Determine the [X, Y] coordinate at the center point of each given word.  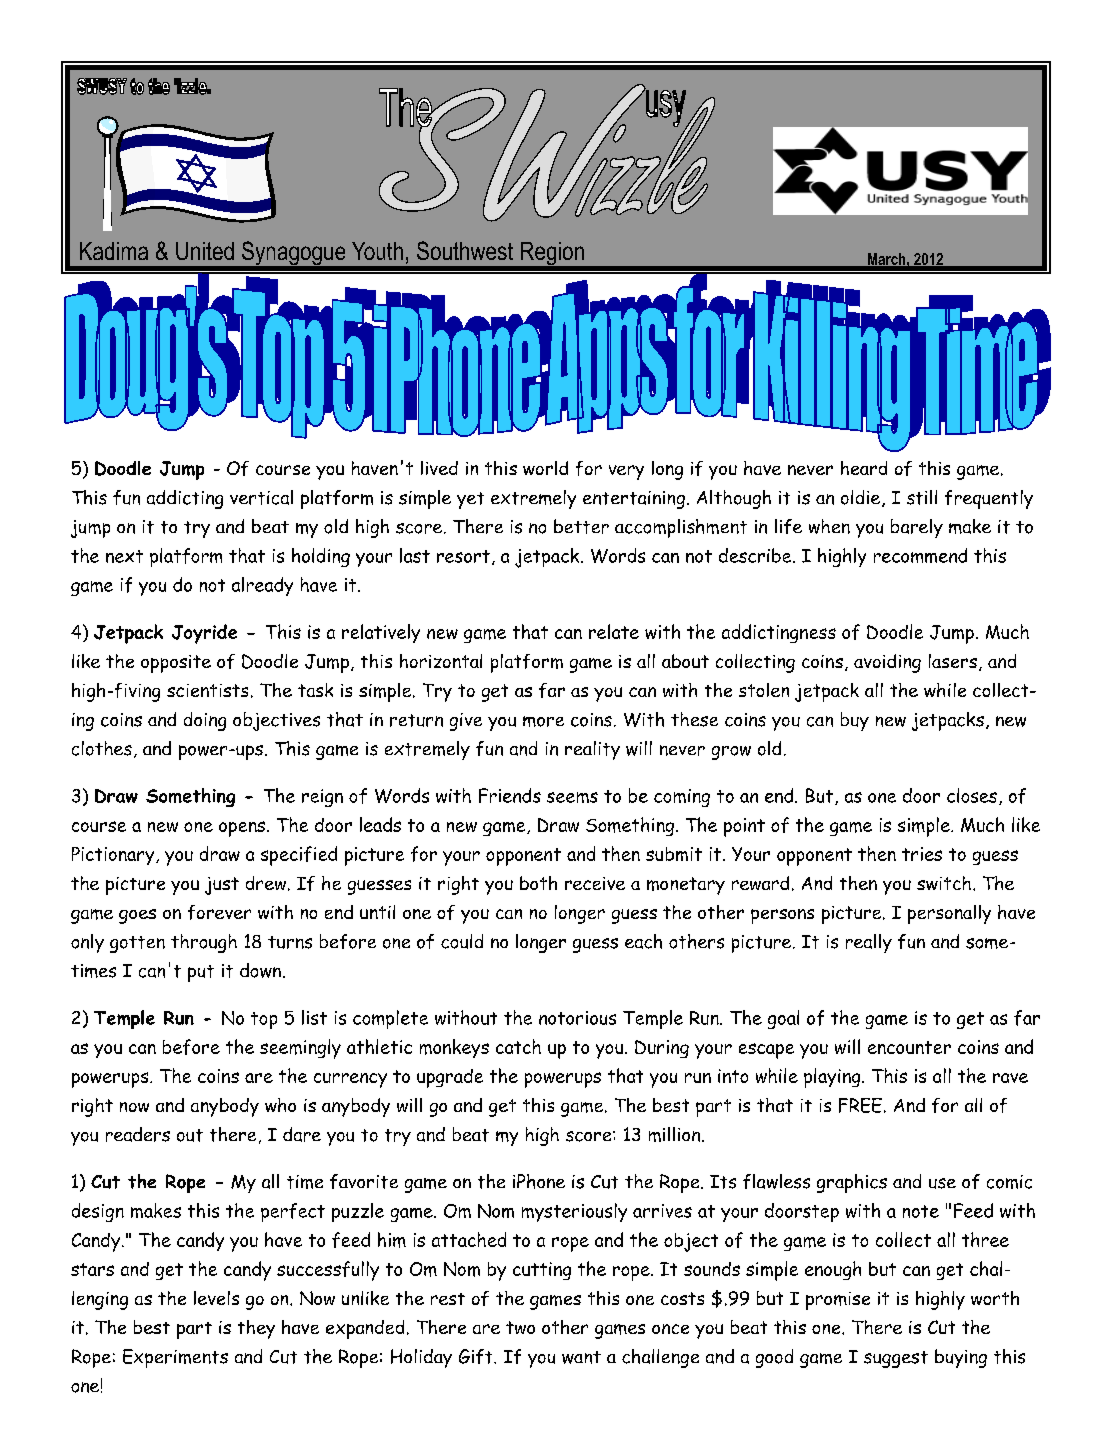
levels [216, 1298]
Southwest [465, 250]
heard [864, 468]
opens [243, 829]
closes [972, 795]
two [520, 1327]
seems [572, 797]
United [205, 251]
